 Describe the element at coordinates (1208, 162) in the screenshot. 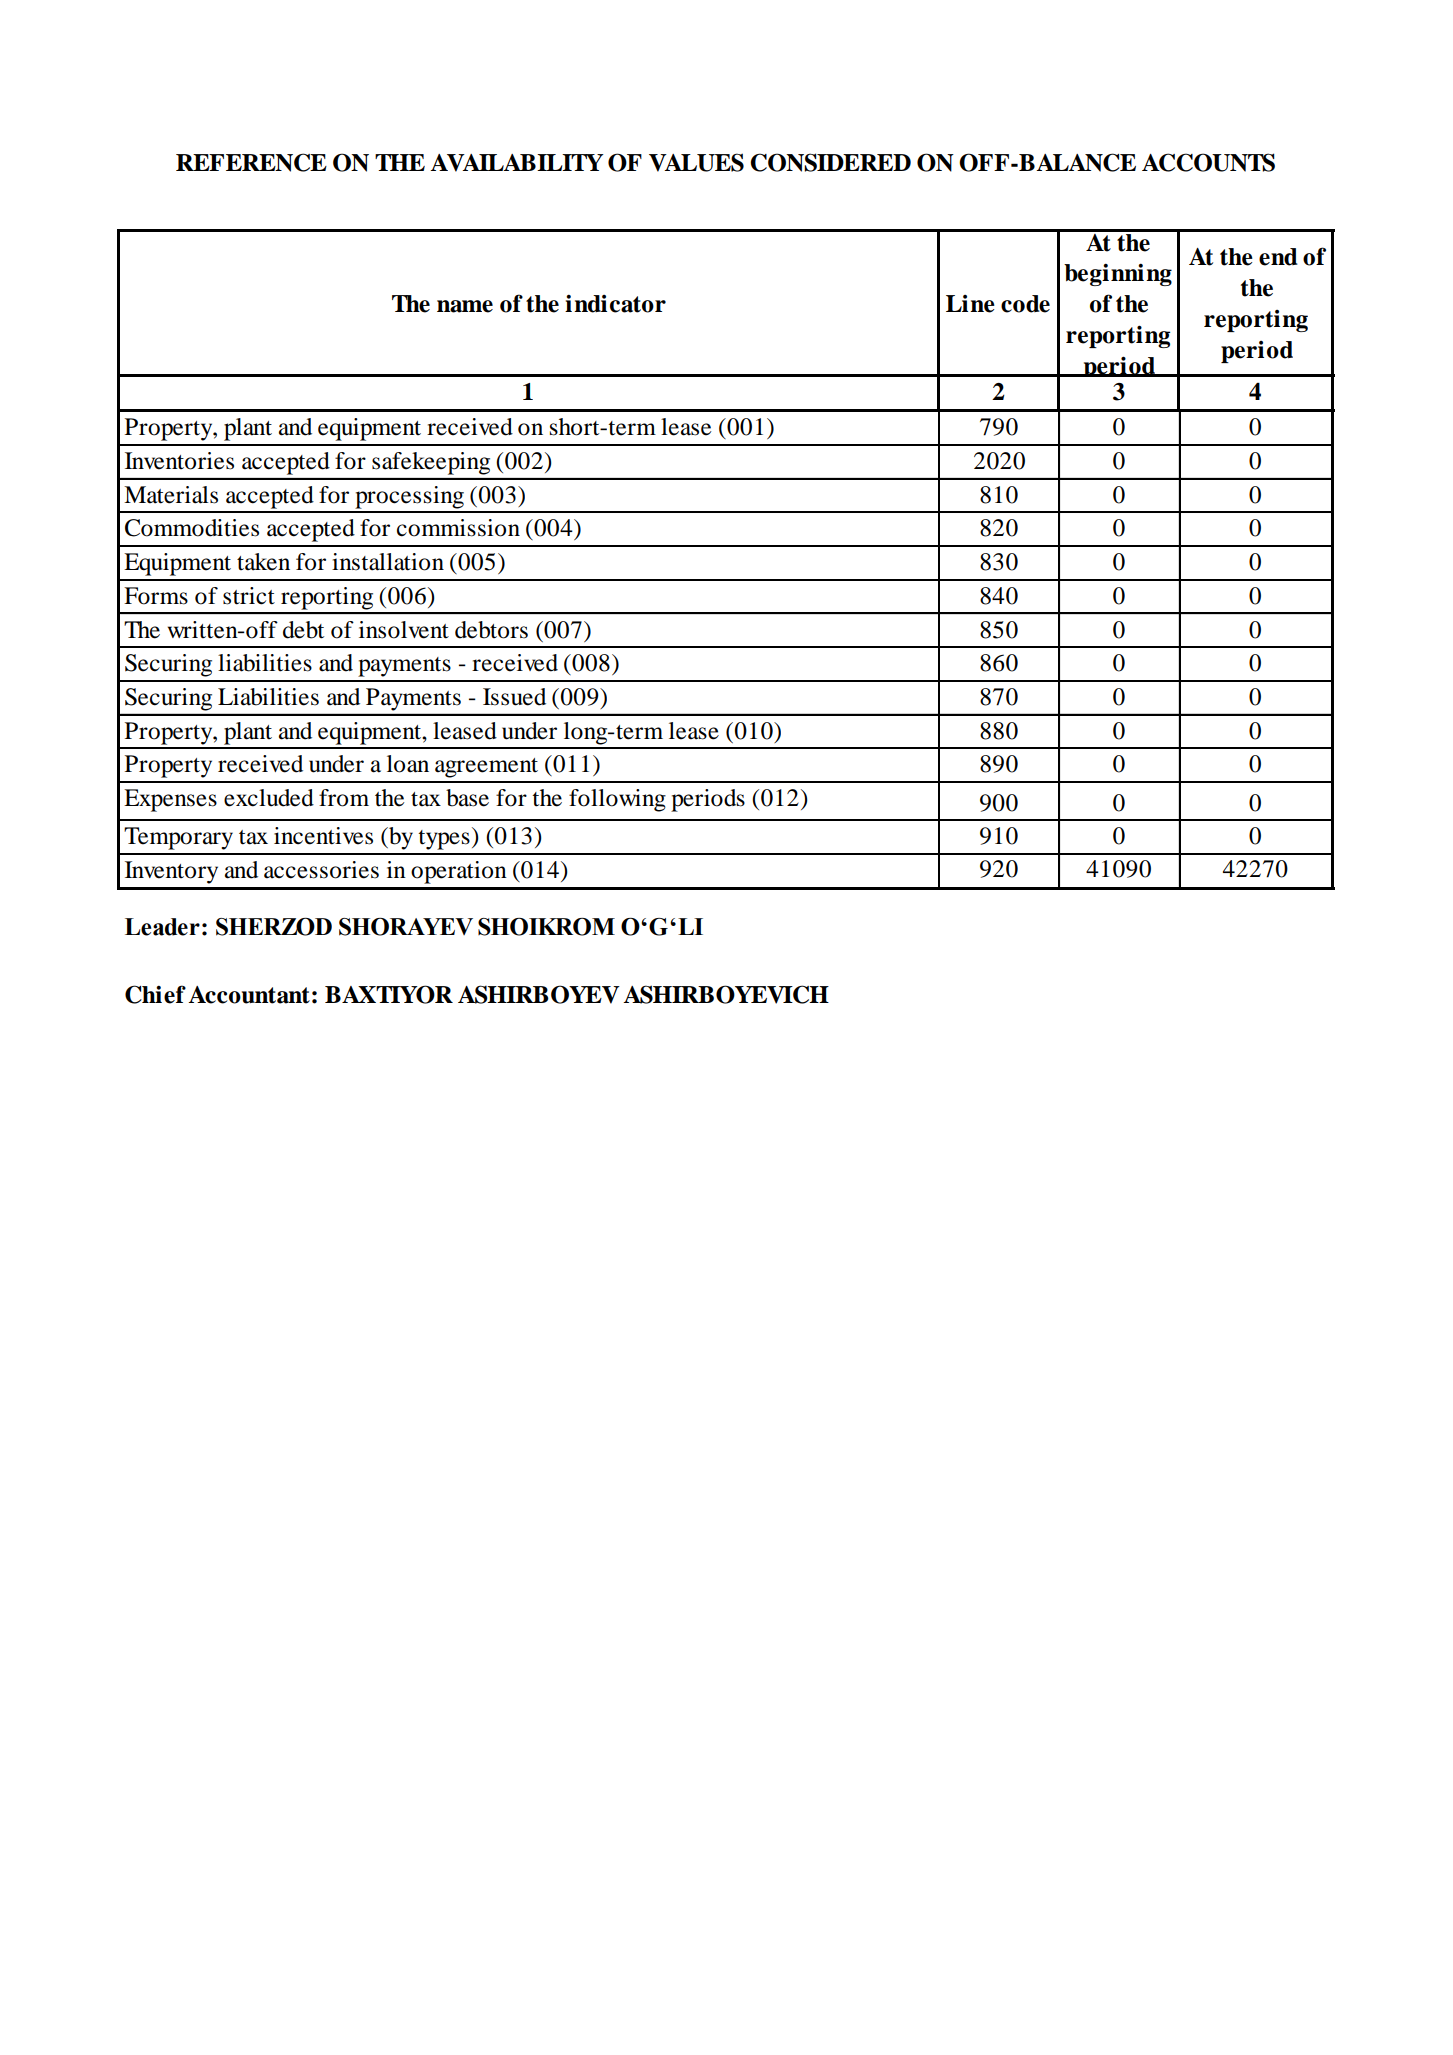

I see `ACCOUNTS` at that location.
